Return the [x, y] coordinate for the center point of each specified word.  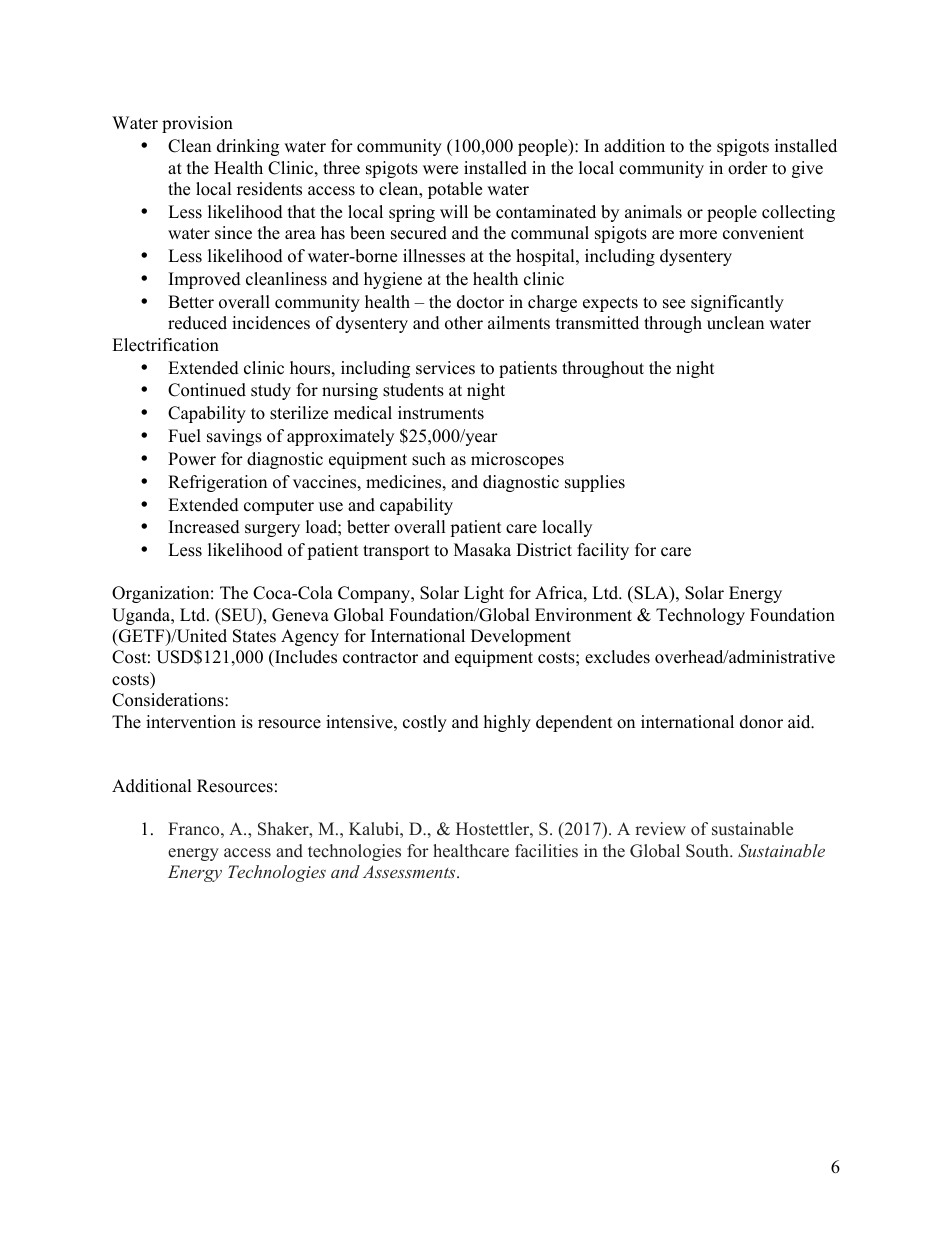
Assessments [410, 871]
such [429, 459]
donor [761, 722]
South [708, 851]
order [748, 168]
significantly [737, 303]
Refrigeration [217, 483]
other [464, 323]
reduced [197, 323]
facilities [546, 851]
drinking [248, 147]
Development [521, 637]
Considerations [169, 700]
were [440, 170]
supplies [595, 483]
